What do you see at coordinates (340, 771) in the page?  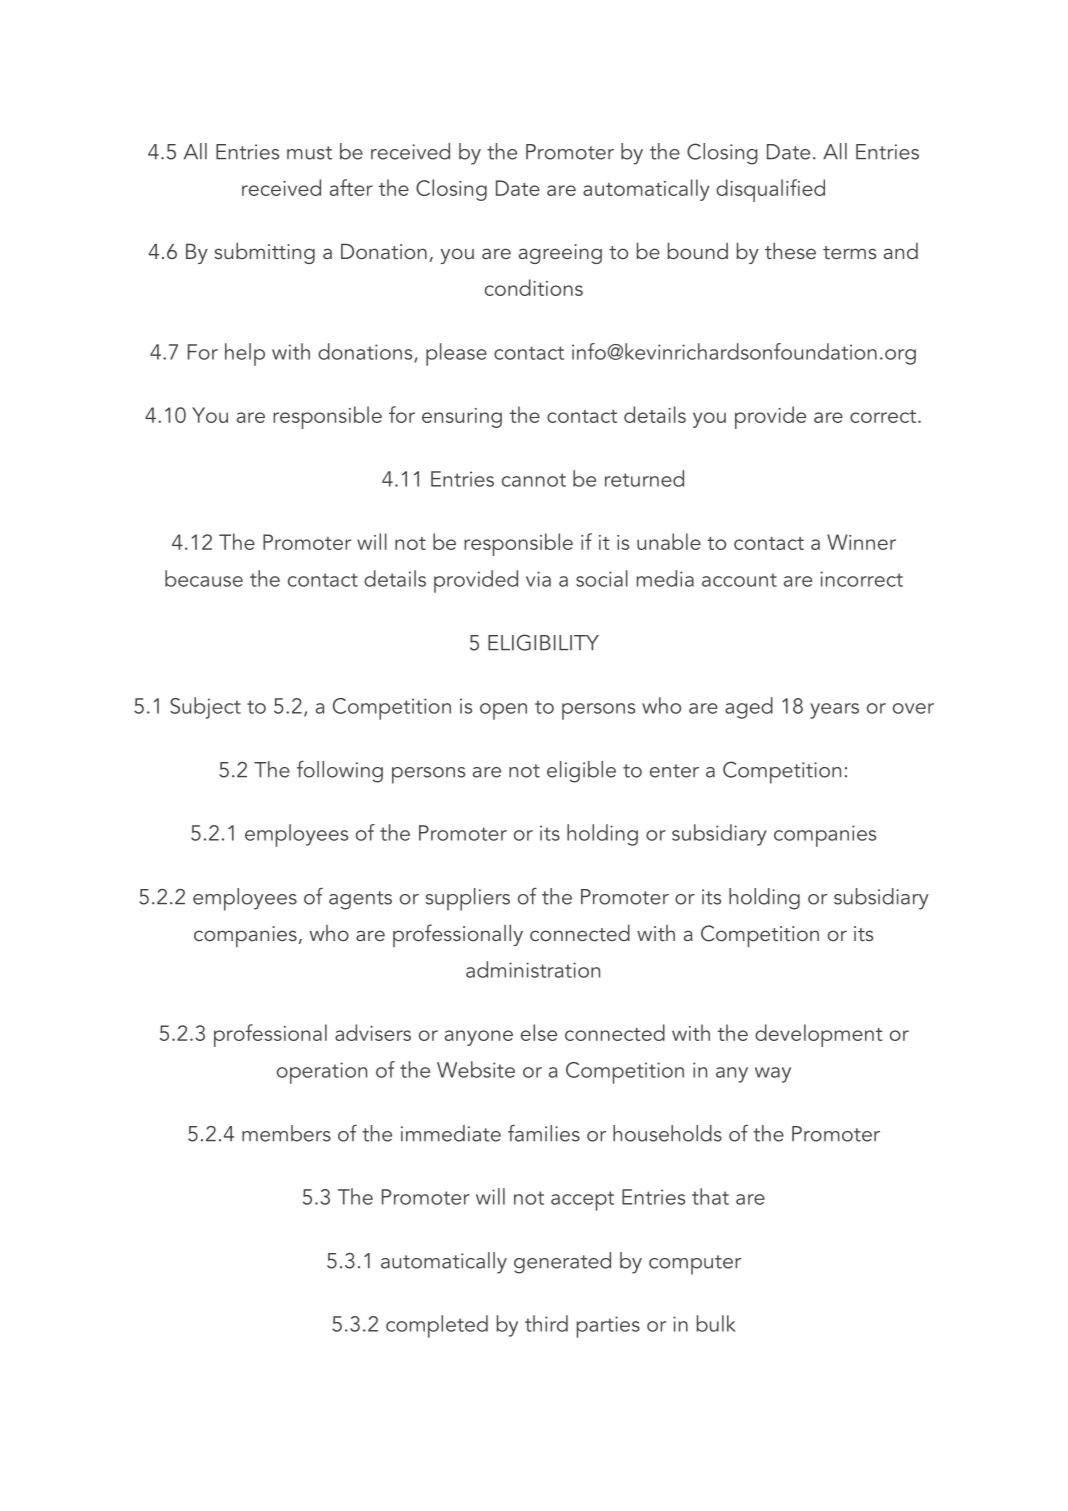 I see `following` at bounding box center [340, 771].
